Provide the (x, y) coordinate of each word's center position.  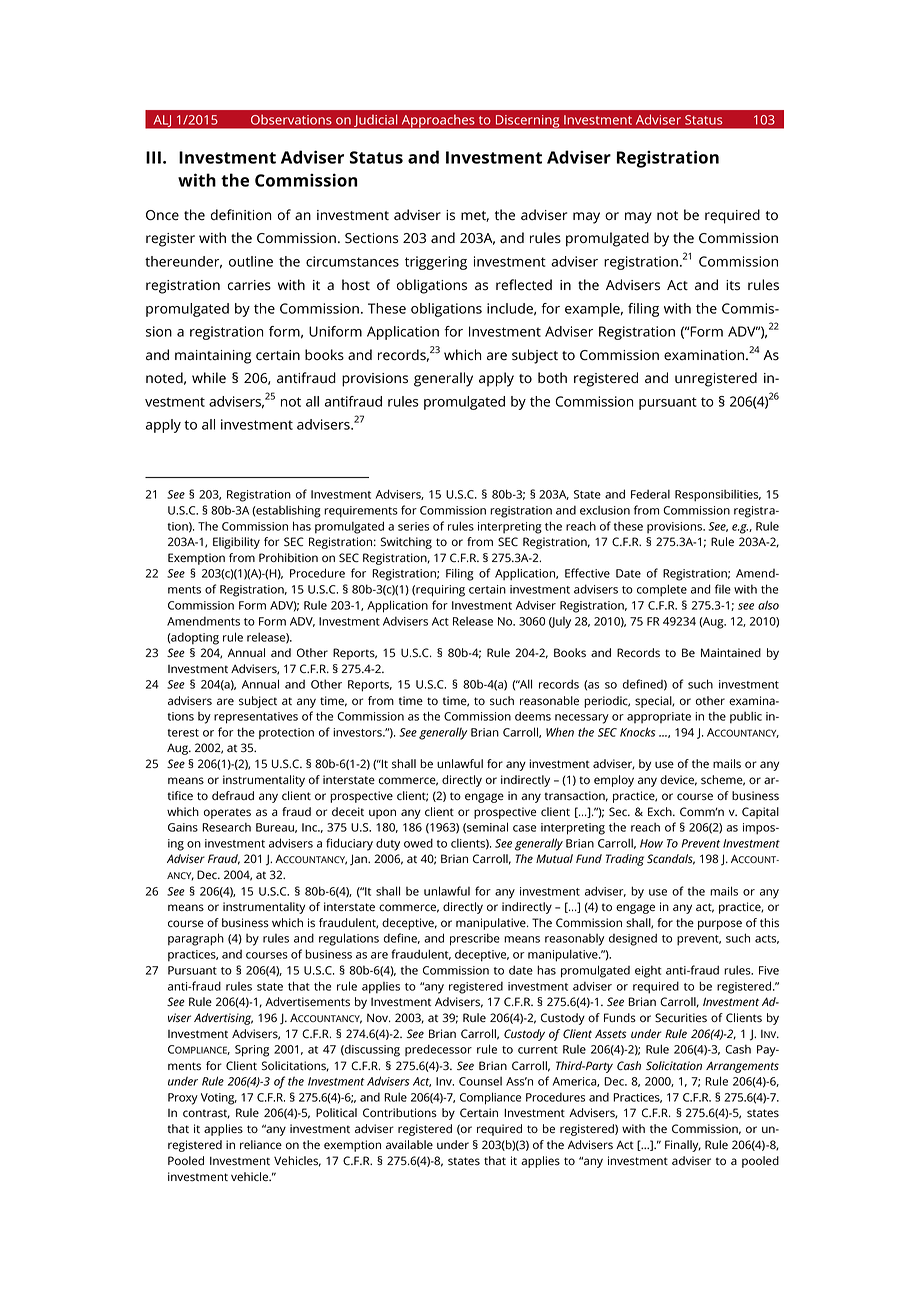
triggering (436, 263)
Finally (683, 1146)
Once (162, 215)
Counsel (480, 1081)
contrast (206, 1114)
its (733, 285)
